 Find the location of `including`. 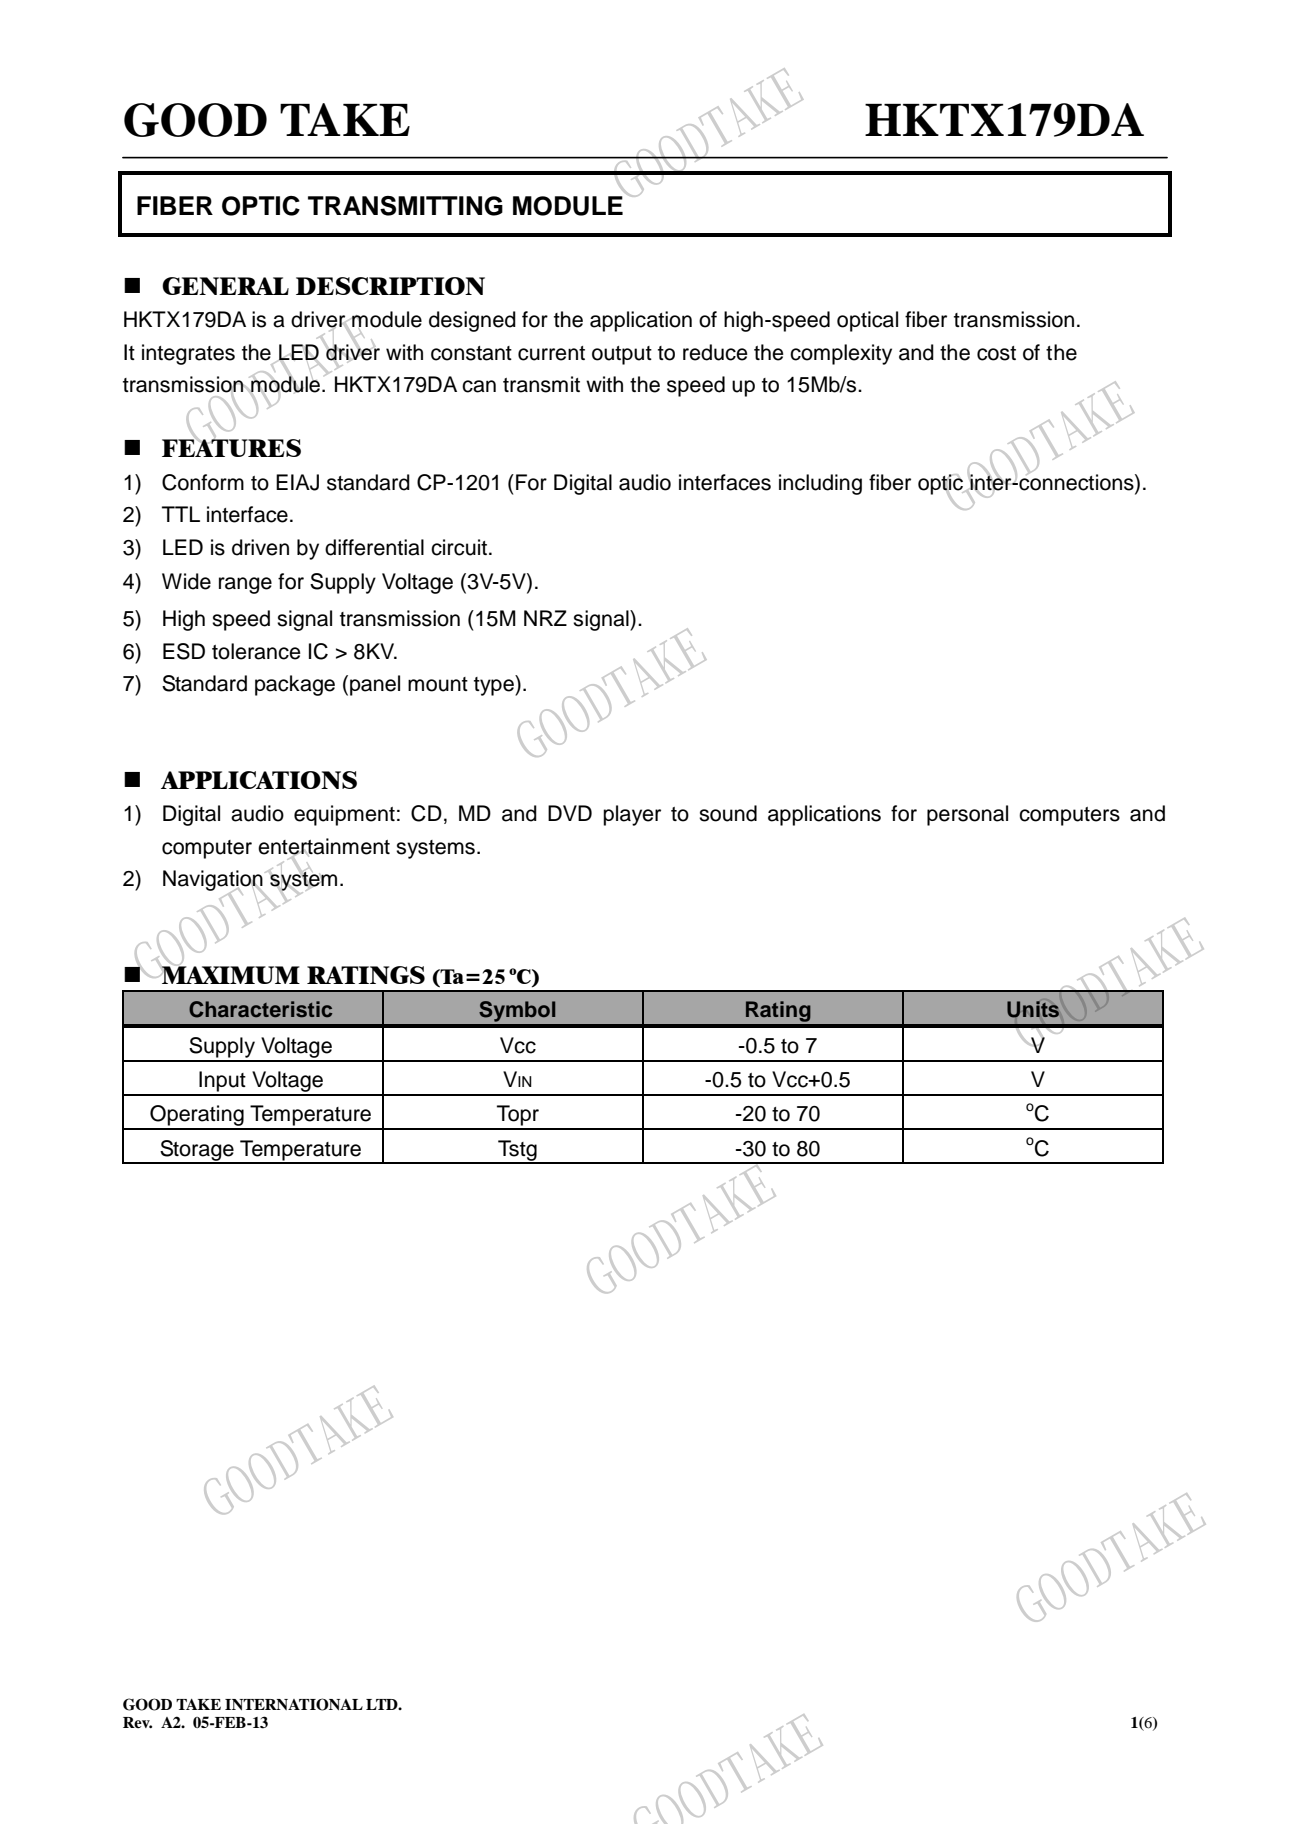

including is located at coordinates (820, 484).
